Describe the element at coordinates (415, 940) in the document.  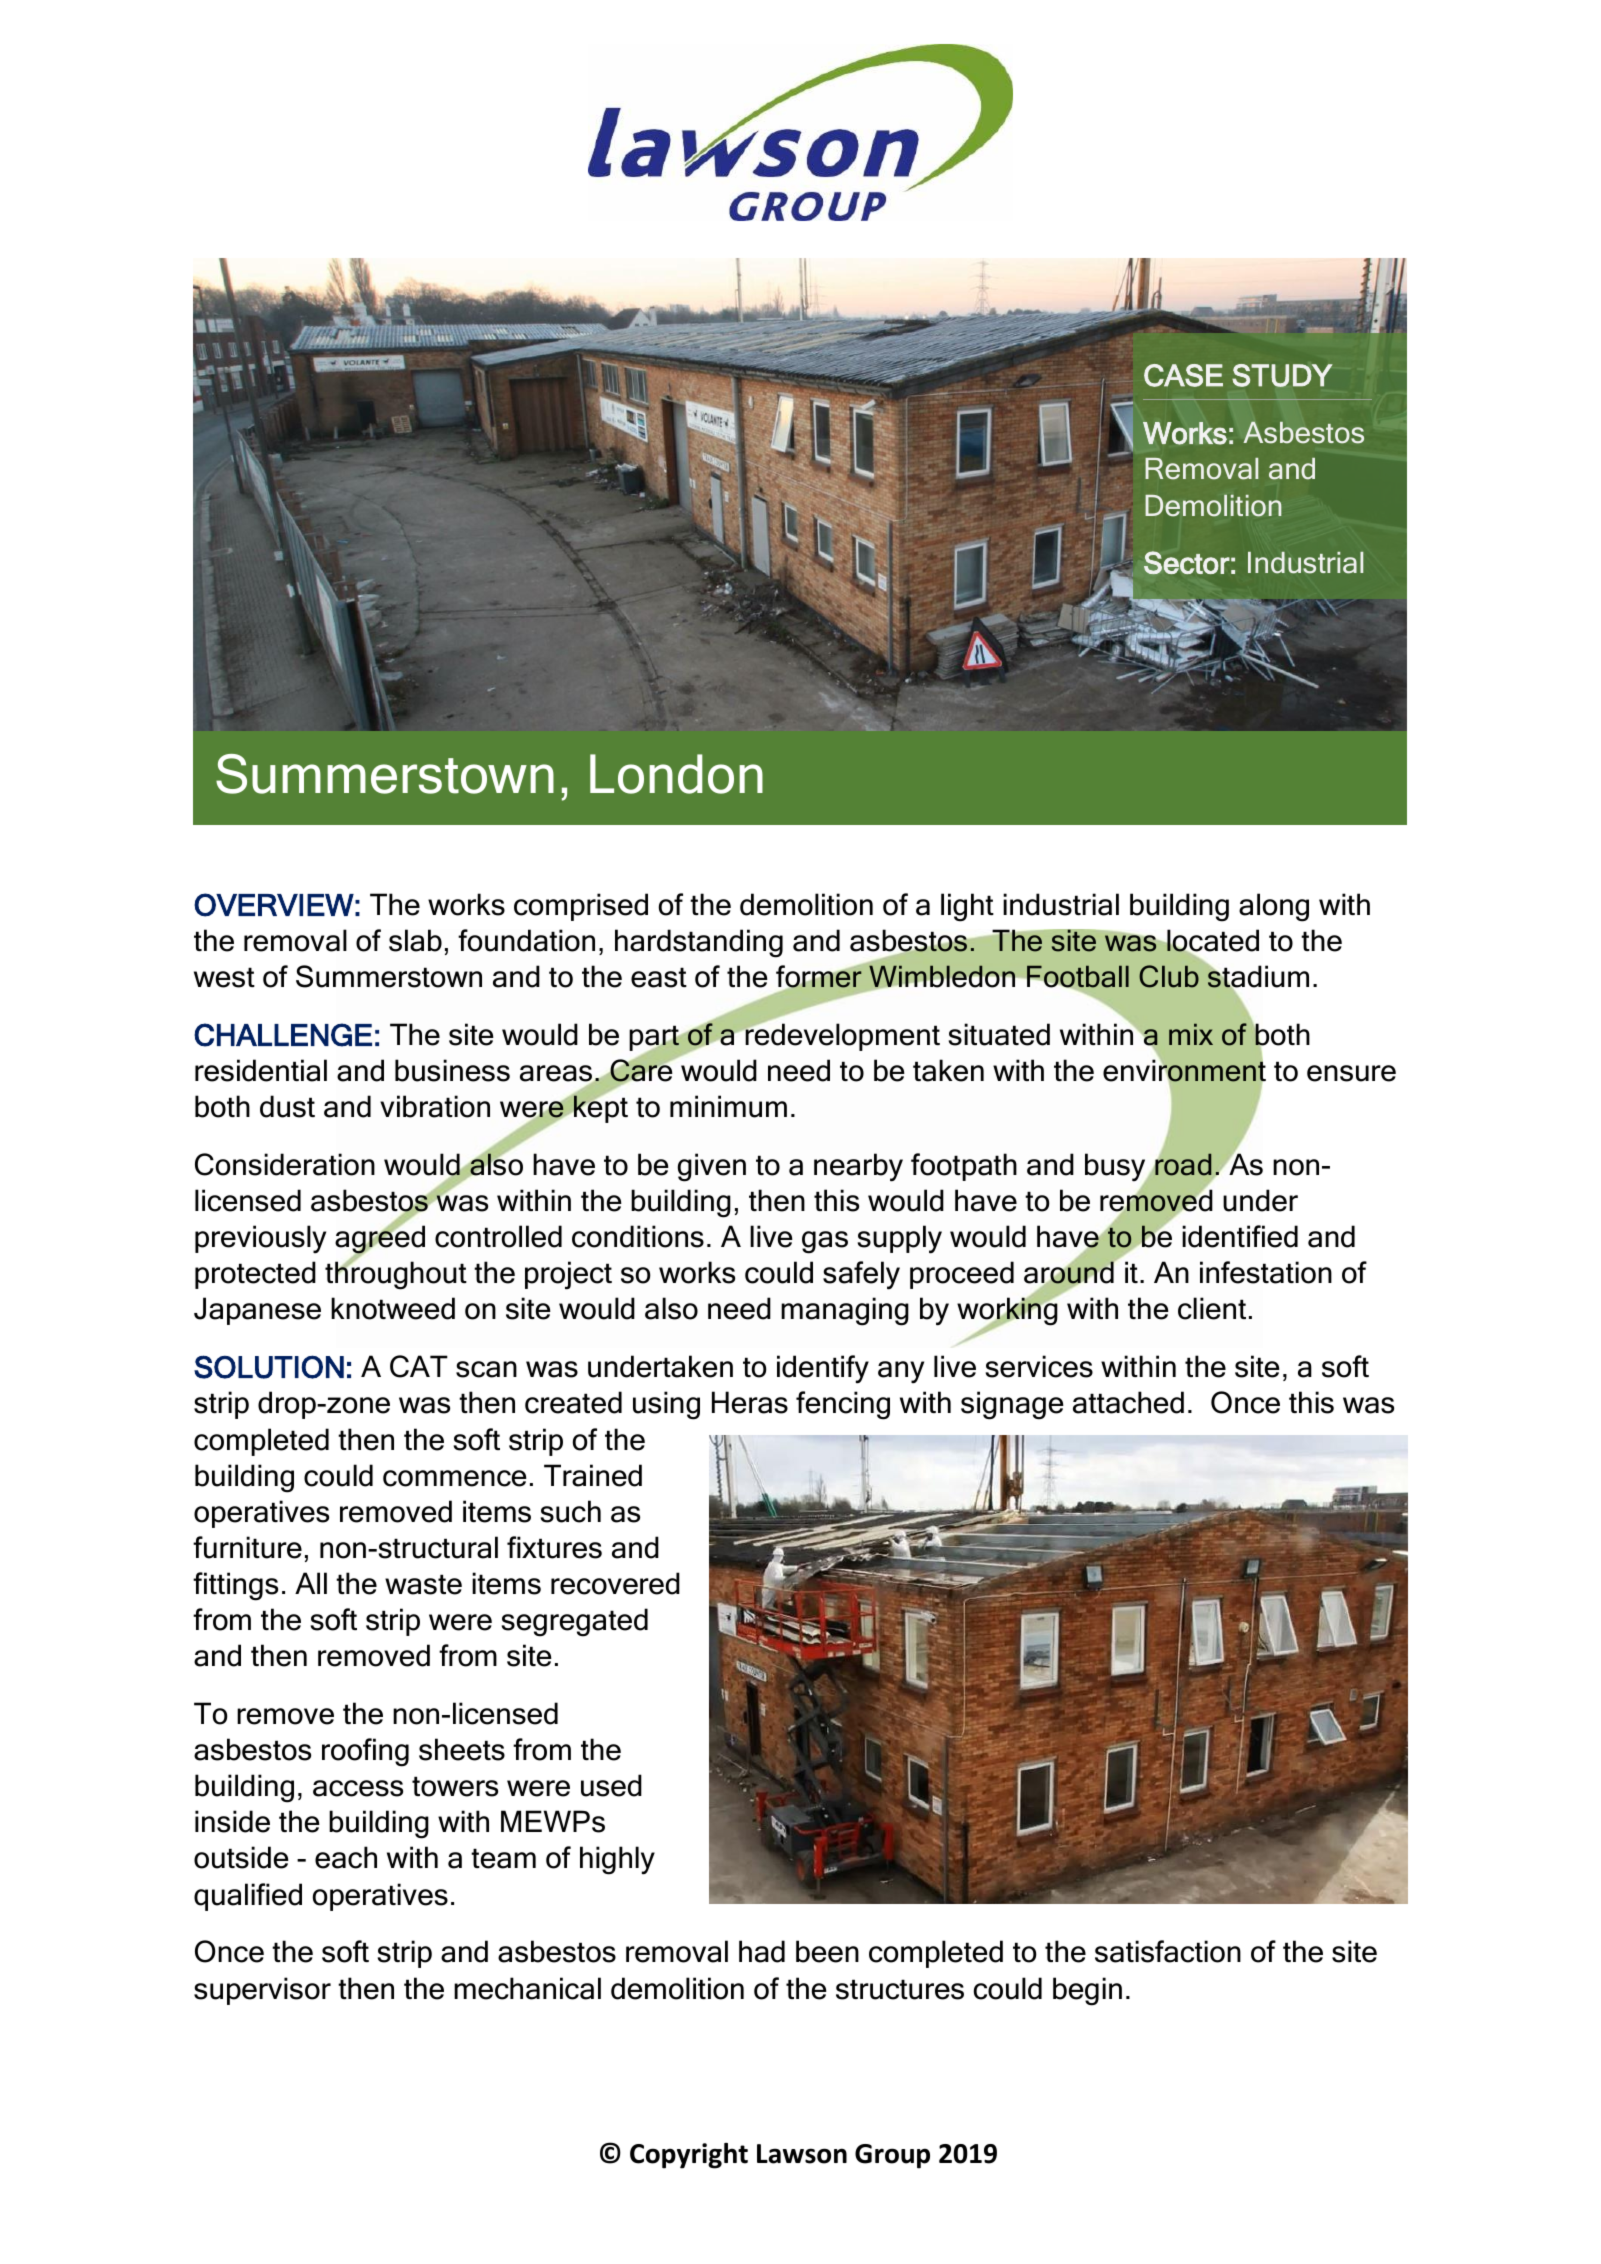
I see `slab` at that location.
